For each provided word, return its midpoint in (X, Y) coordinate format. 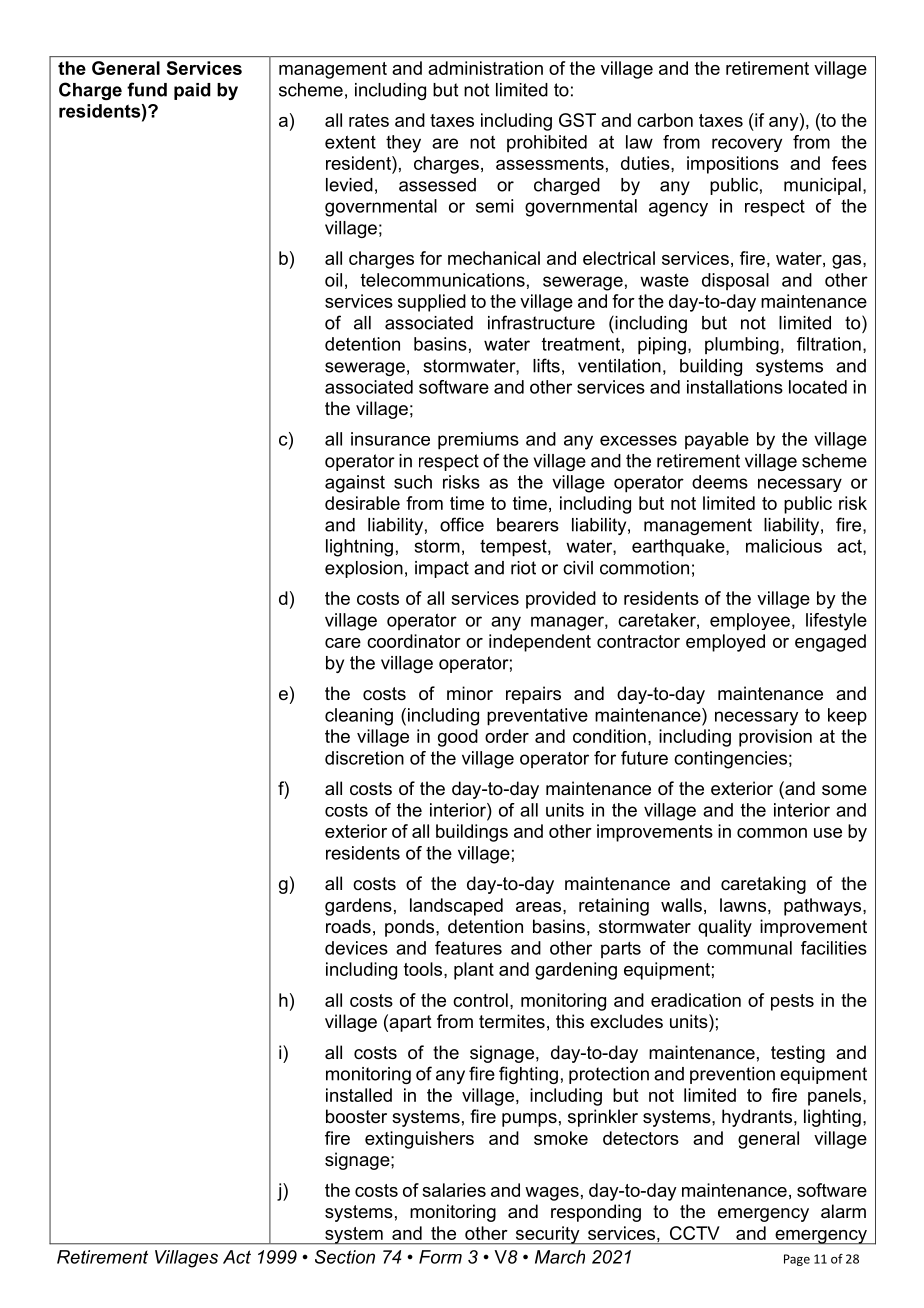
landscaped (456, 907)
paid (192, 91)
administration (485, 68)
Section (345, 1257)
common (772, 833)
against (355, 484)
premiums (478, 441)
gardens (358, 907)
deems (720, 482)
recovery (747, 145)
